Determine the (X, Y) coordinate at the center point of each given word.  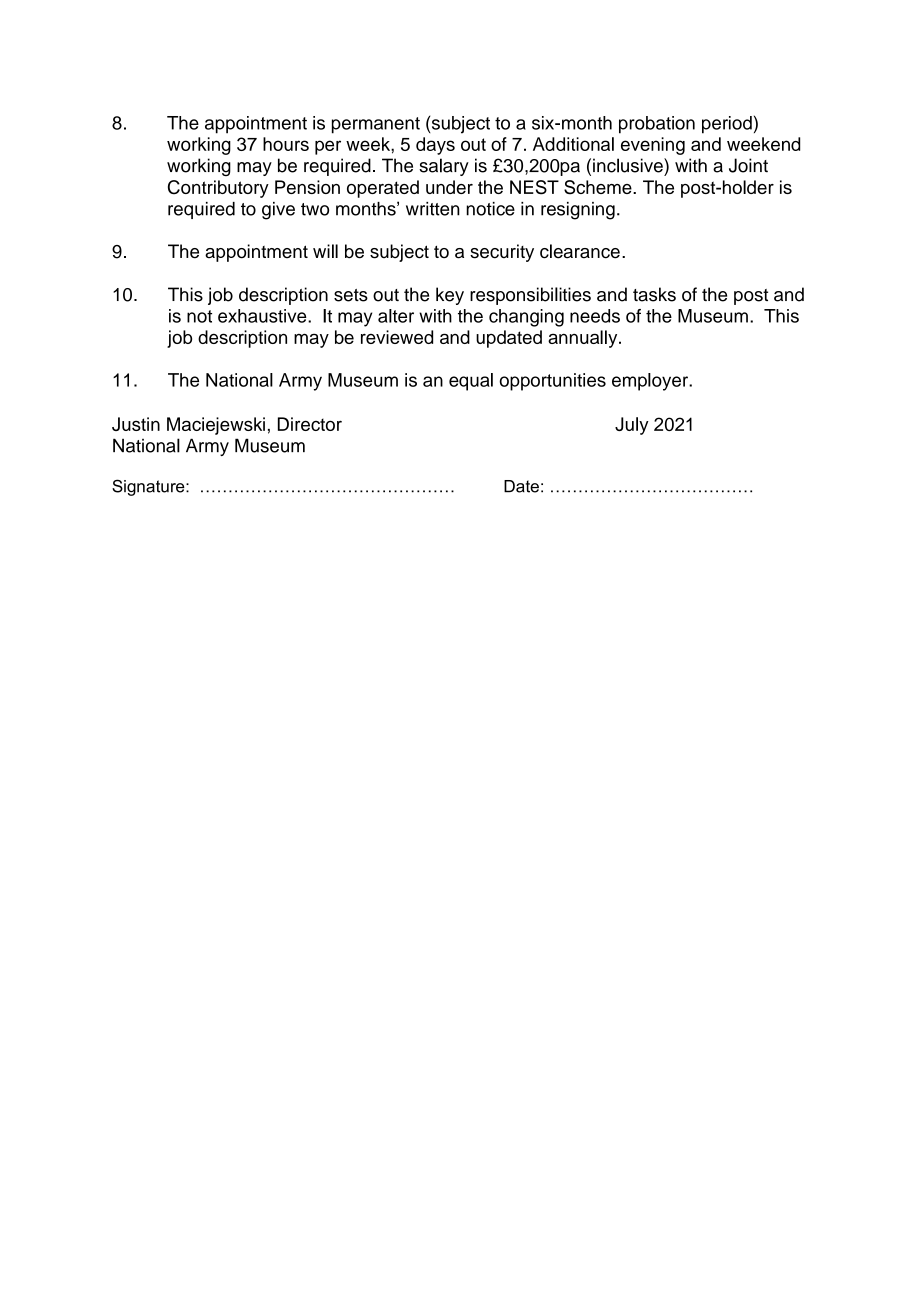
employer (651, 382)
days (435, 146)
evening (653, 146)
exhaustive (263, 316)
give (278, 211)
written (433, 209)
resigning (578, 211)
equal (471, 382)
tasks (654, 294)
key (450, 296)
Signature (149, 487)
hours (286, 144)
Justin (136, 424)
